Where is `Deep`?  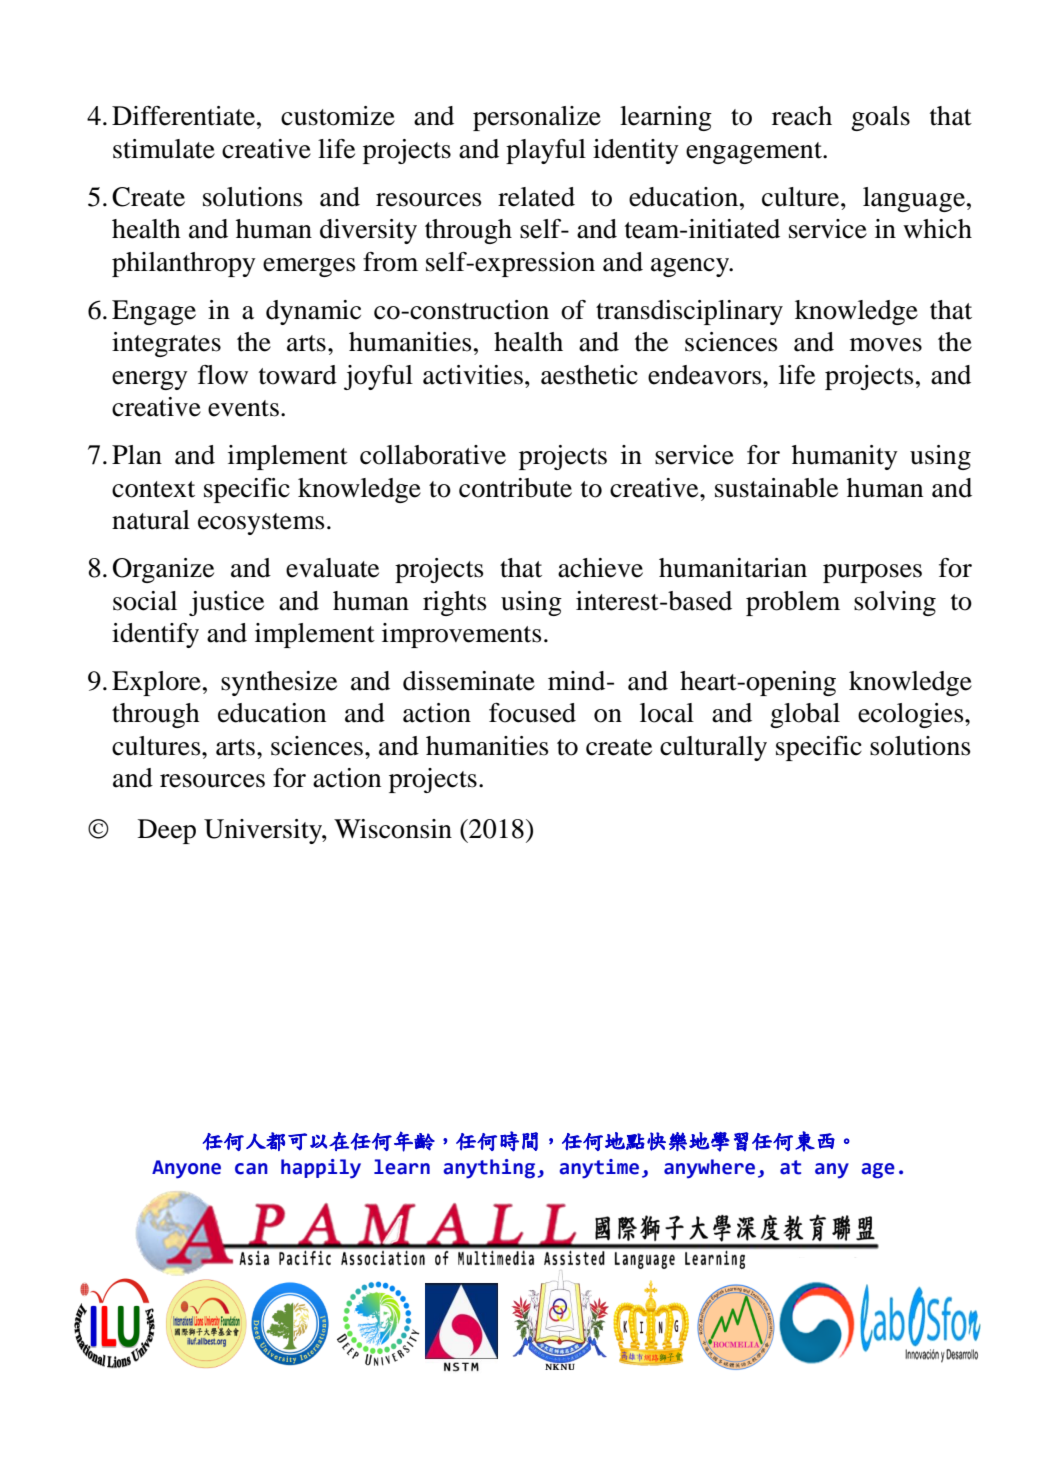
Deep is located at coordinates (167, 831).
